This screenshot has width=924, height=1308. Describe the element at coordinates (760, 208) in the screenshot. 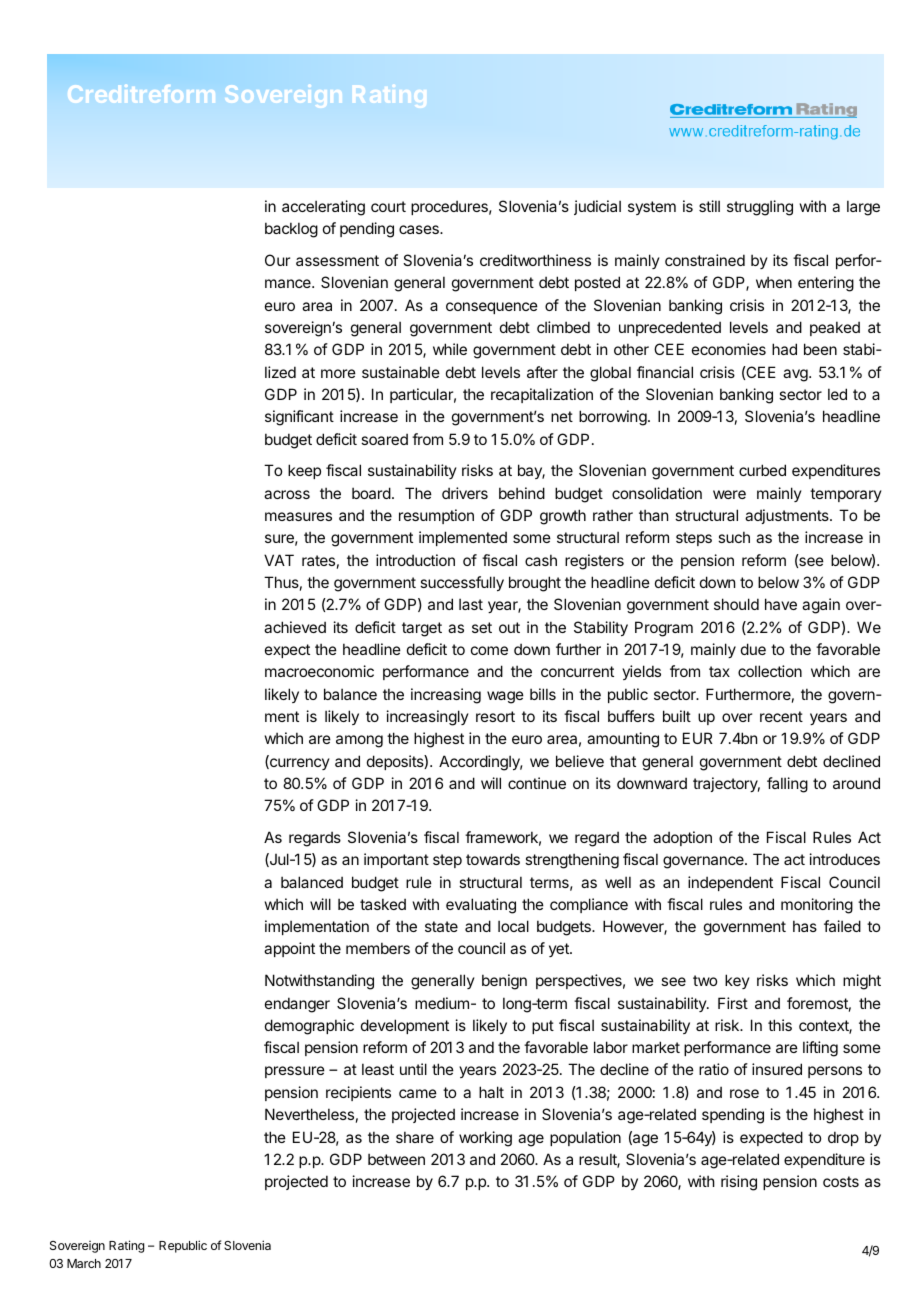

I see `struggling` at that location.
